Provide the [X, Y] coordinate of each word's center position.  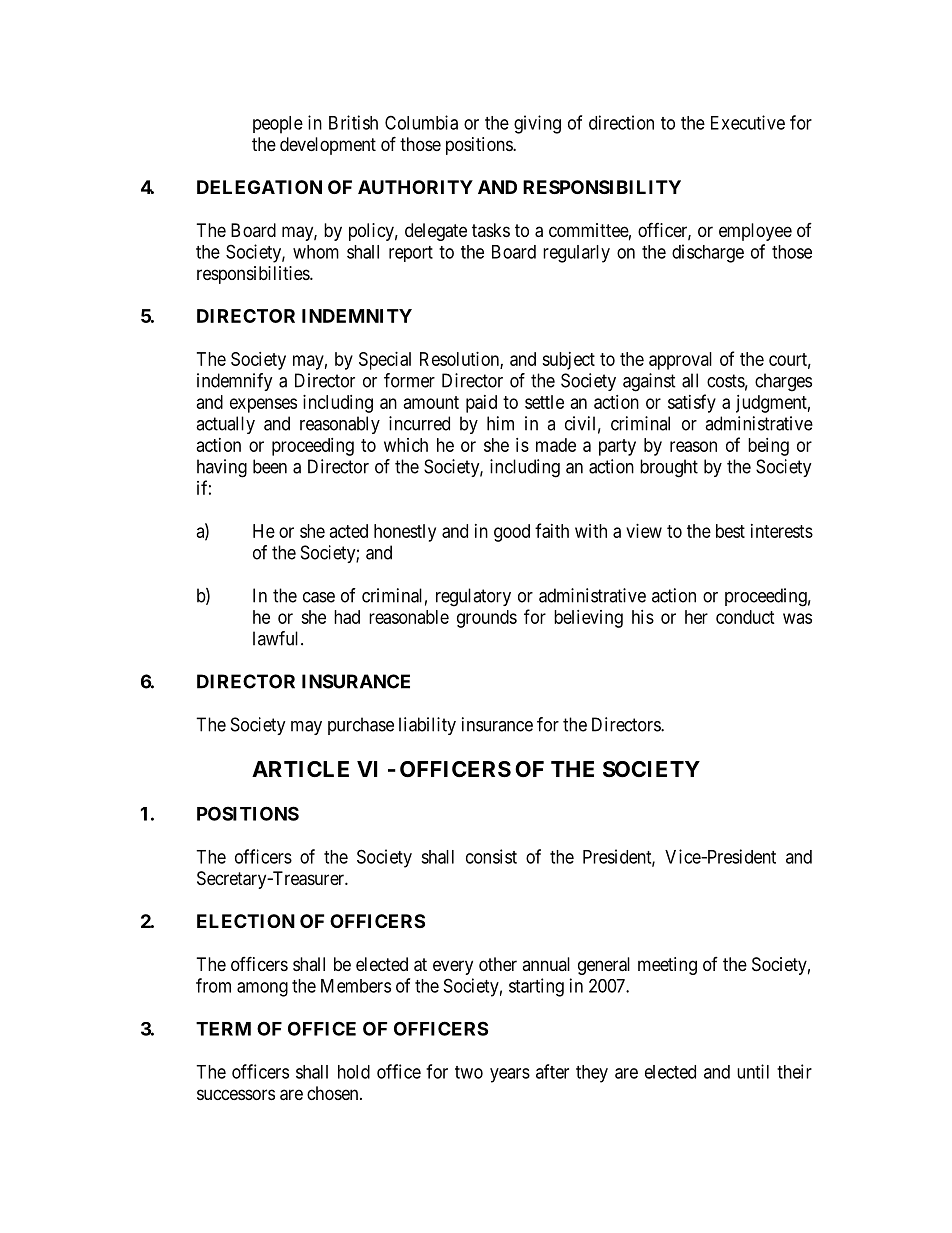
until [753, 1071]
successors [236, 1094]
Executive [748, 122]
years [510, 1075]
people [278, 125]
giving [537, 124]
